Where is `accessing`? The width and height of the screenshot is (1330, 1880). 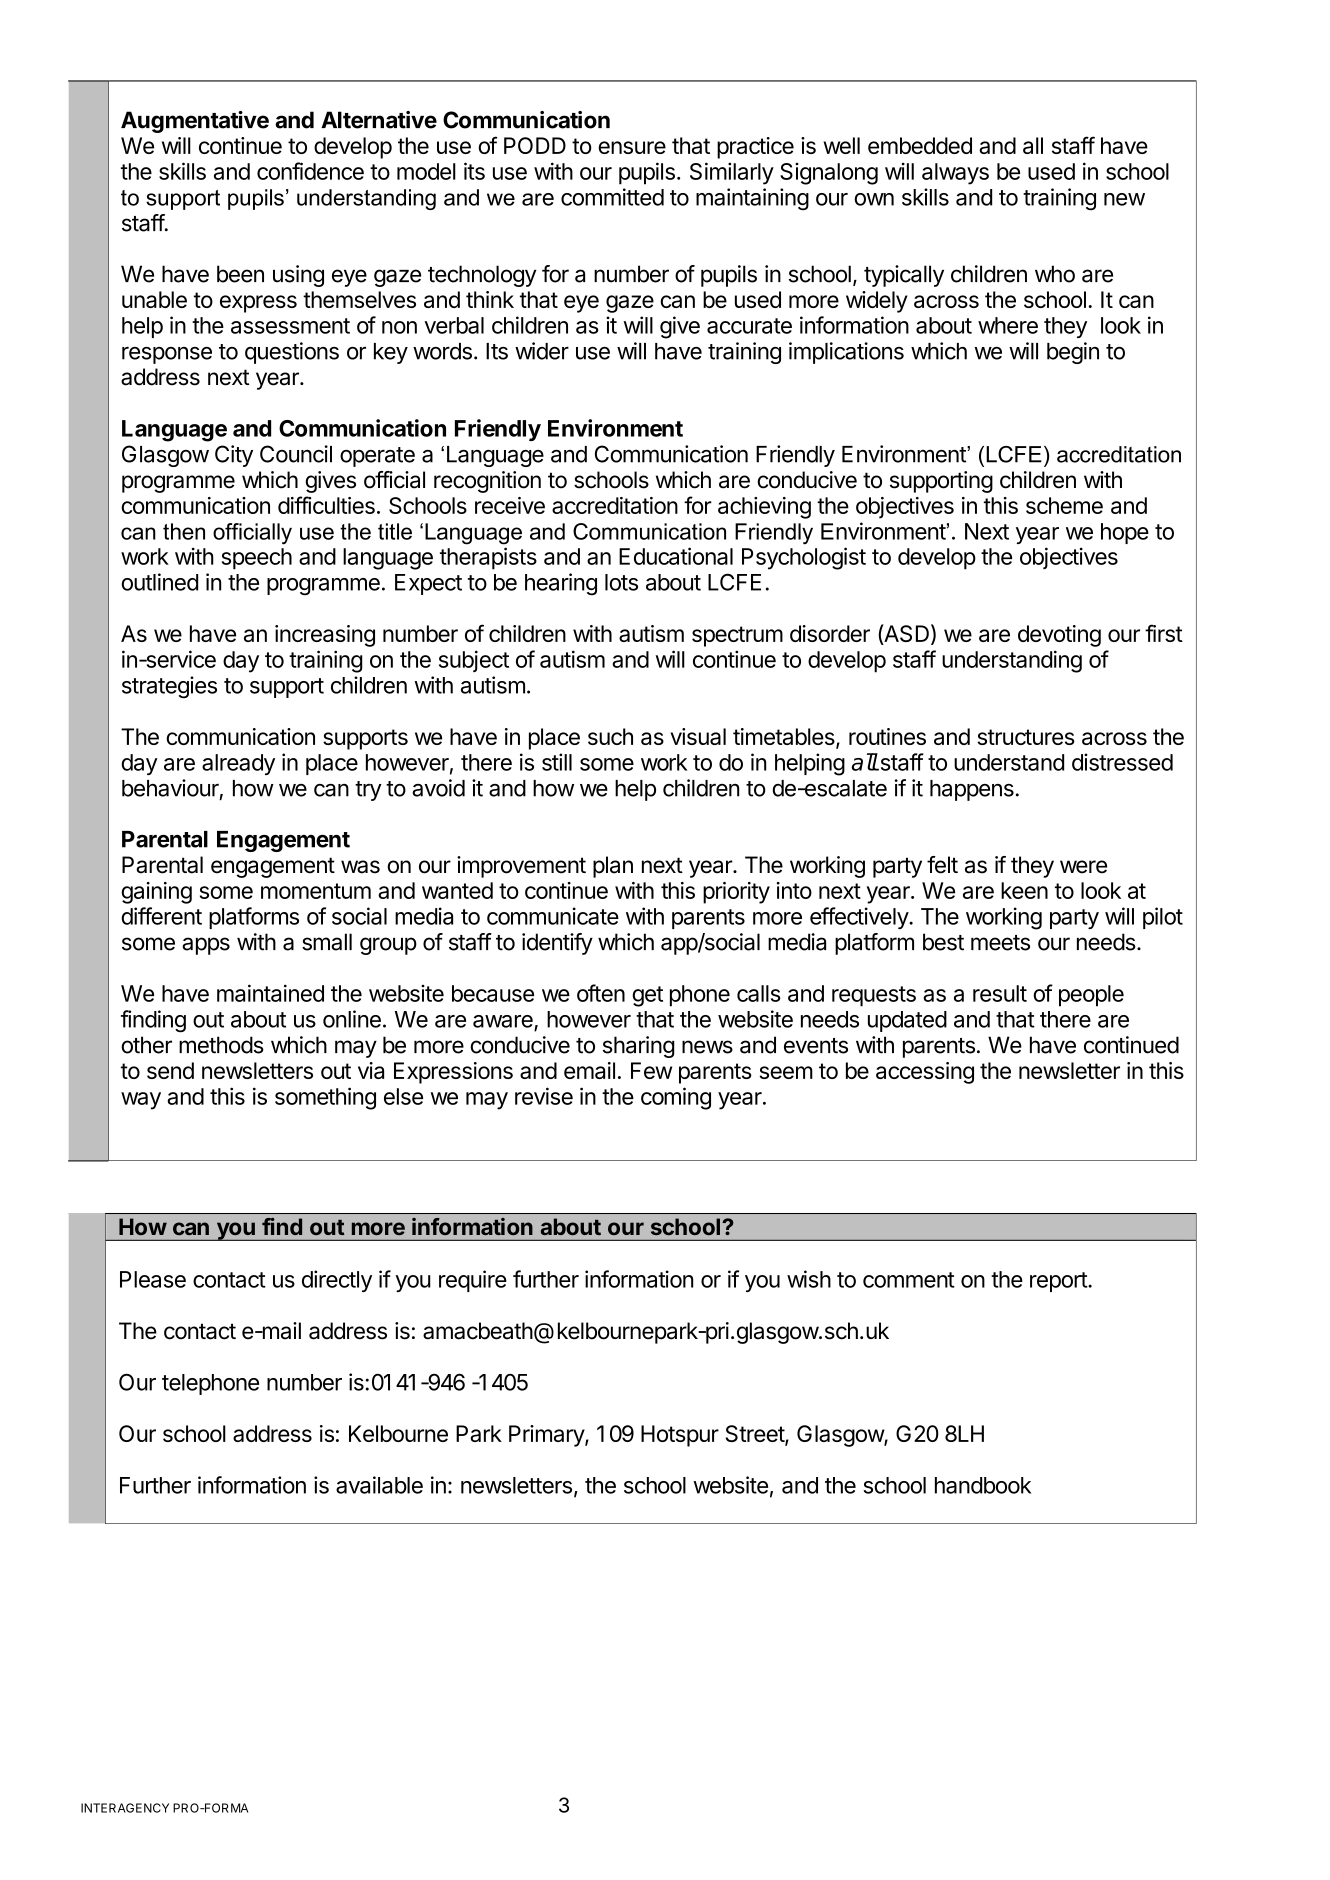 accessing is located at coordinates (925, 1073).
